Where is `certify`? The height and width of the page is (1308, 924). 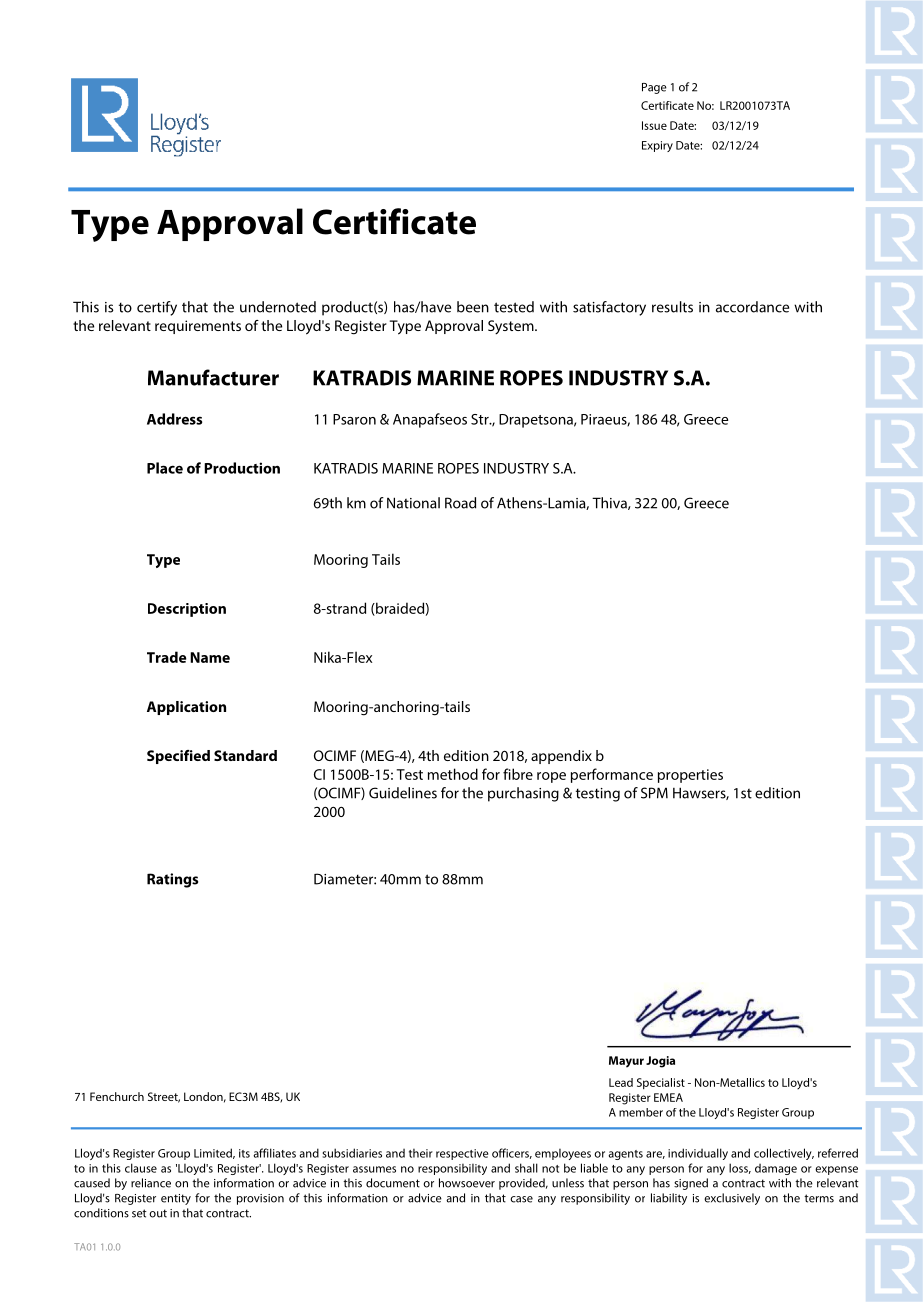 certify is located at coordinates (157, 308).
